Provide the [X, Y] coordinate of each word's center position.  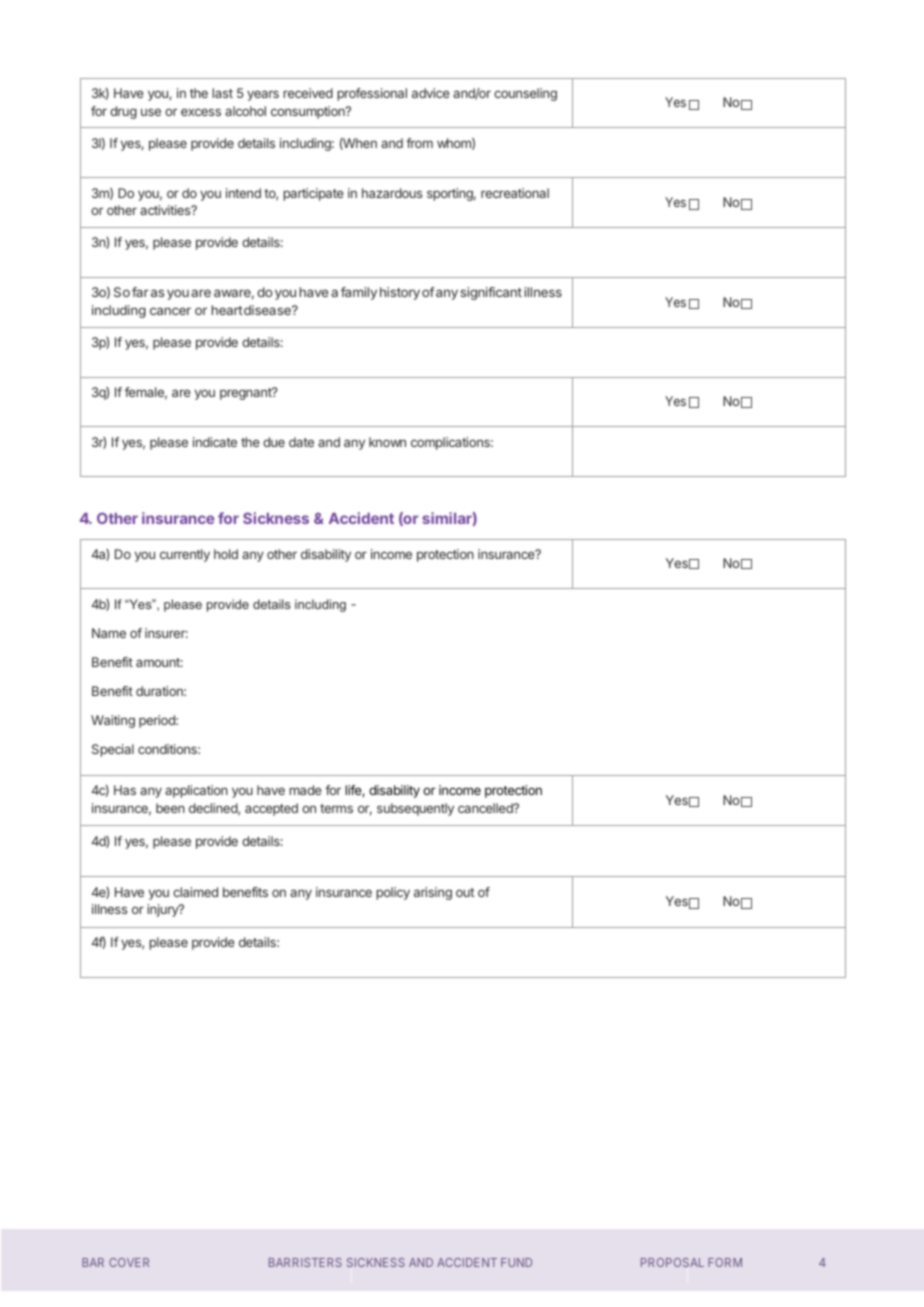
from [419, 143]
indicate [215, 442]
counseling [525, 94]
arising [433, 893]
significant [491, 293]
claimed [195, 892]
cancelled [486, 808]
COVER [129, 1262]
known [387, 442]
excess [201, 112]
